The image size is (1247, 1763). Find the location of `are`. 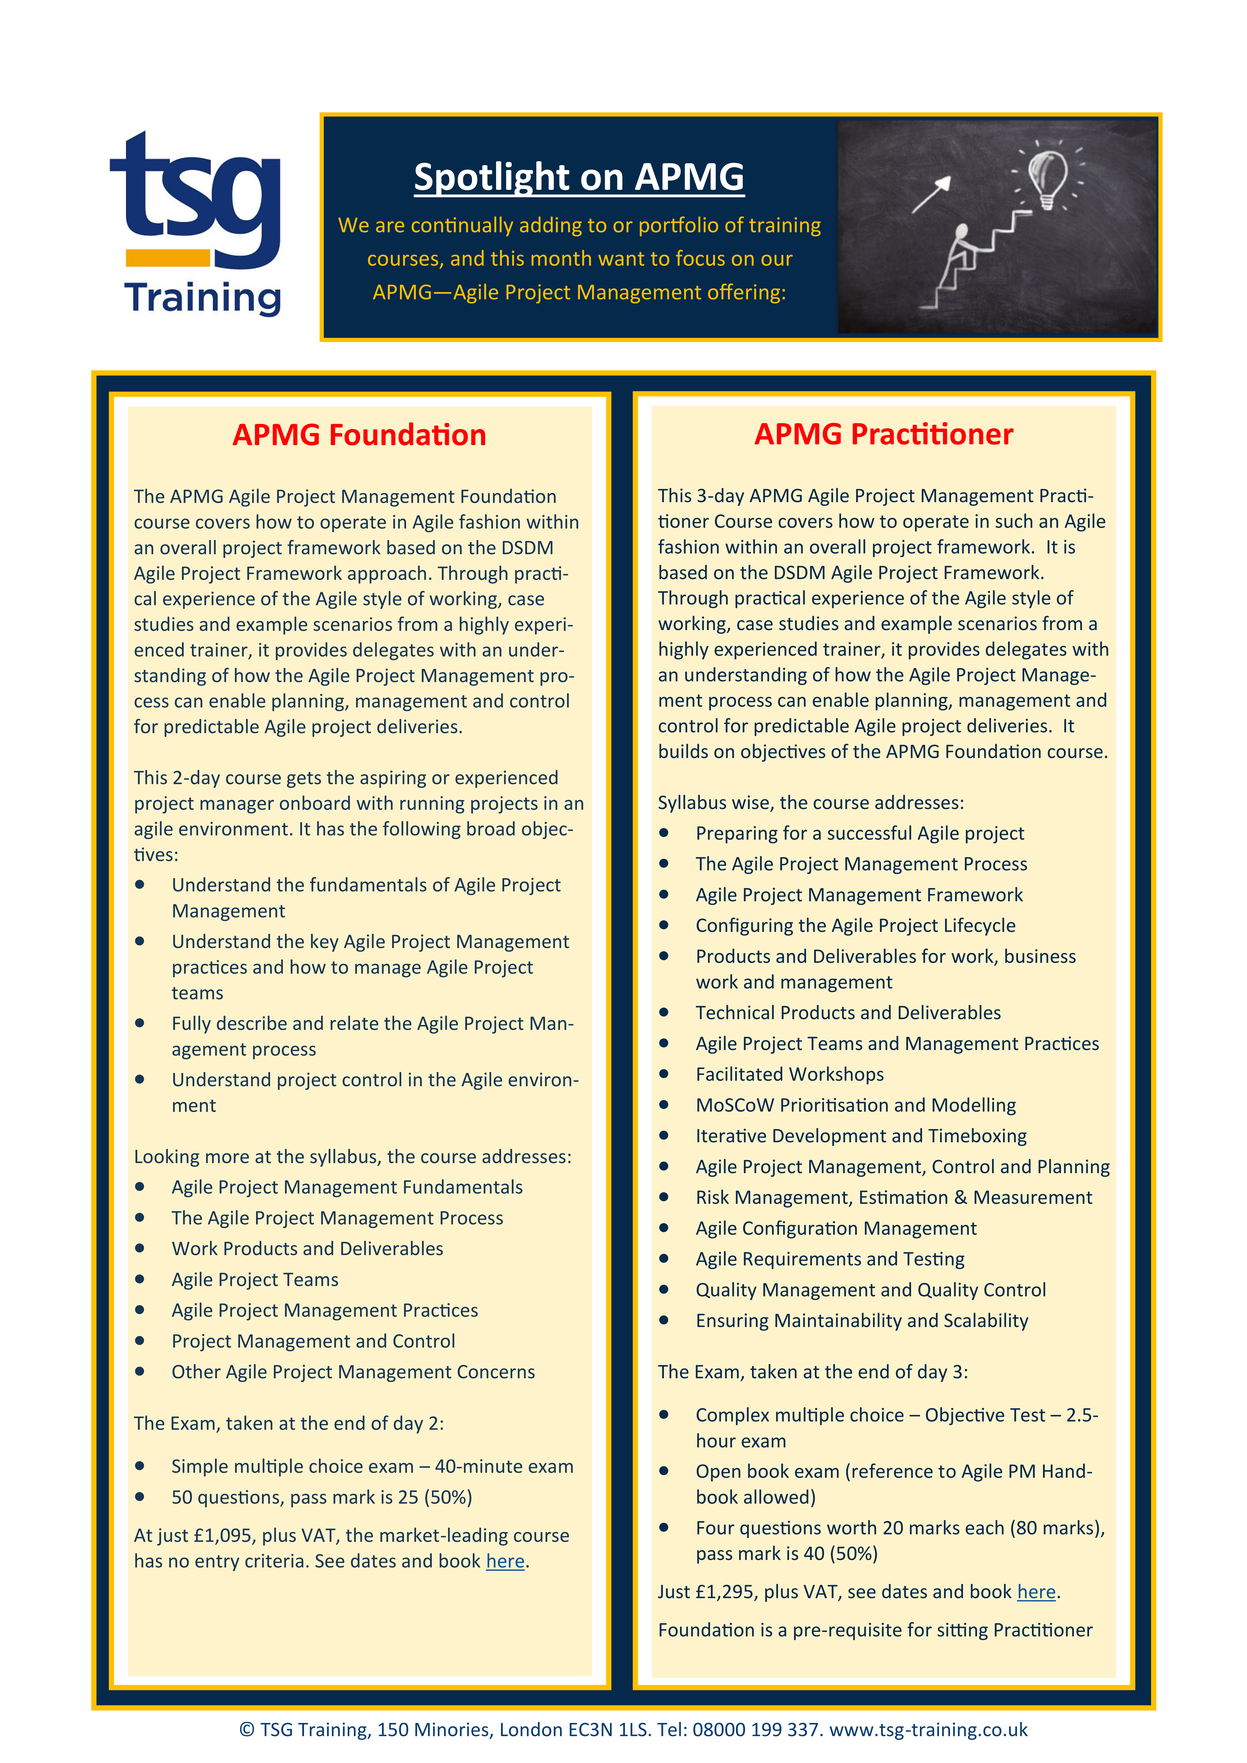

are is located at coordinates (390, 227).
